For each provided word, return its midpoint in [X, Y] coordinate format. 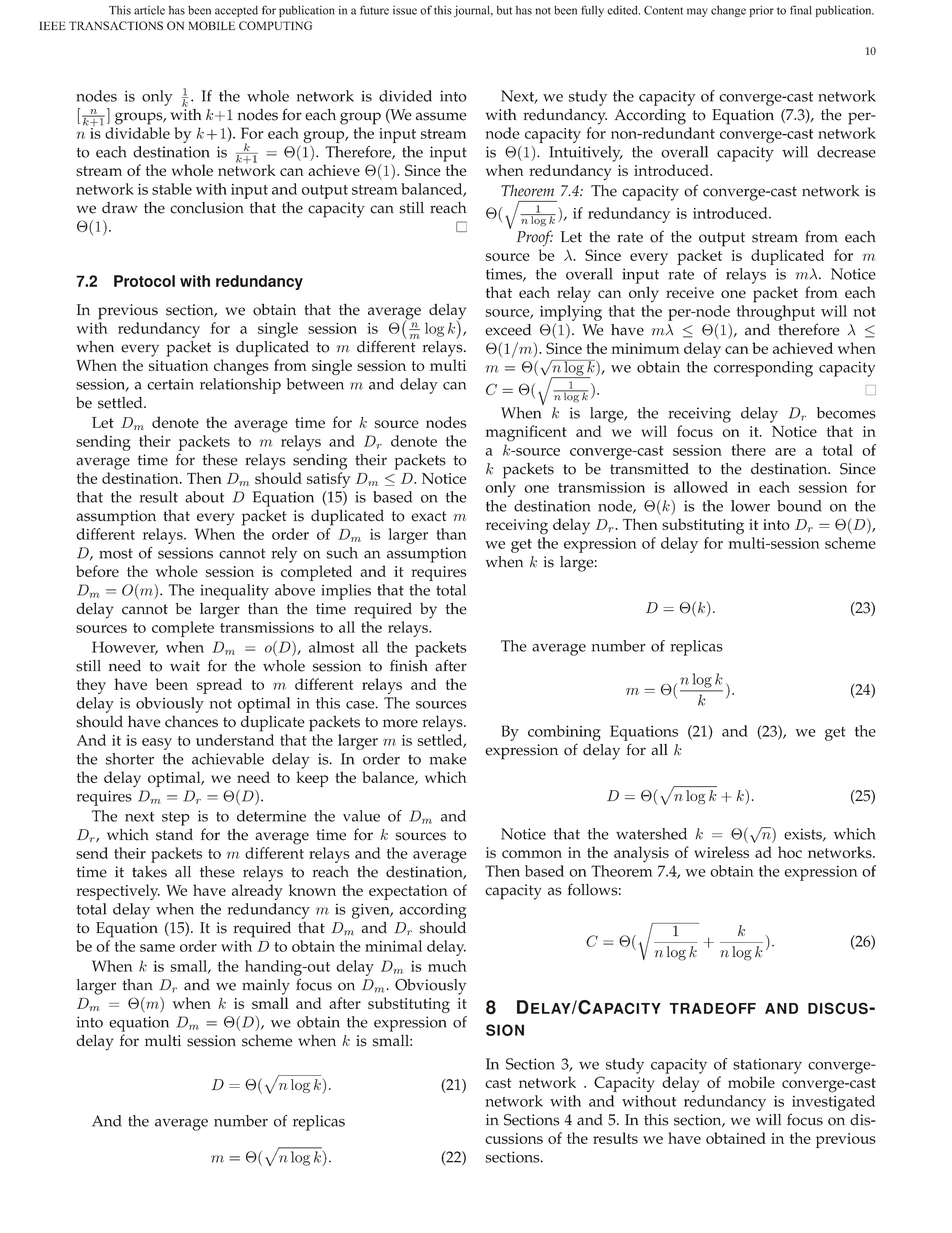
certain [170, 384]
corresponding [763, 369]
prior [761, 11]
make [448, 759]
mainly [266, 987]
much [447, 966]
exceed [508, 330]
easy [157, 744]
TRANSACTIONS [116, 25]
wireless [721, 852]
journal [473, 11]
